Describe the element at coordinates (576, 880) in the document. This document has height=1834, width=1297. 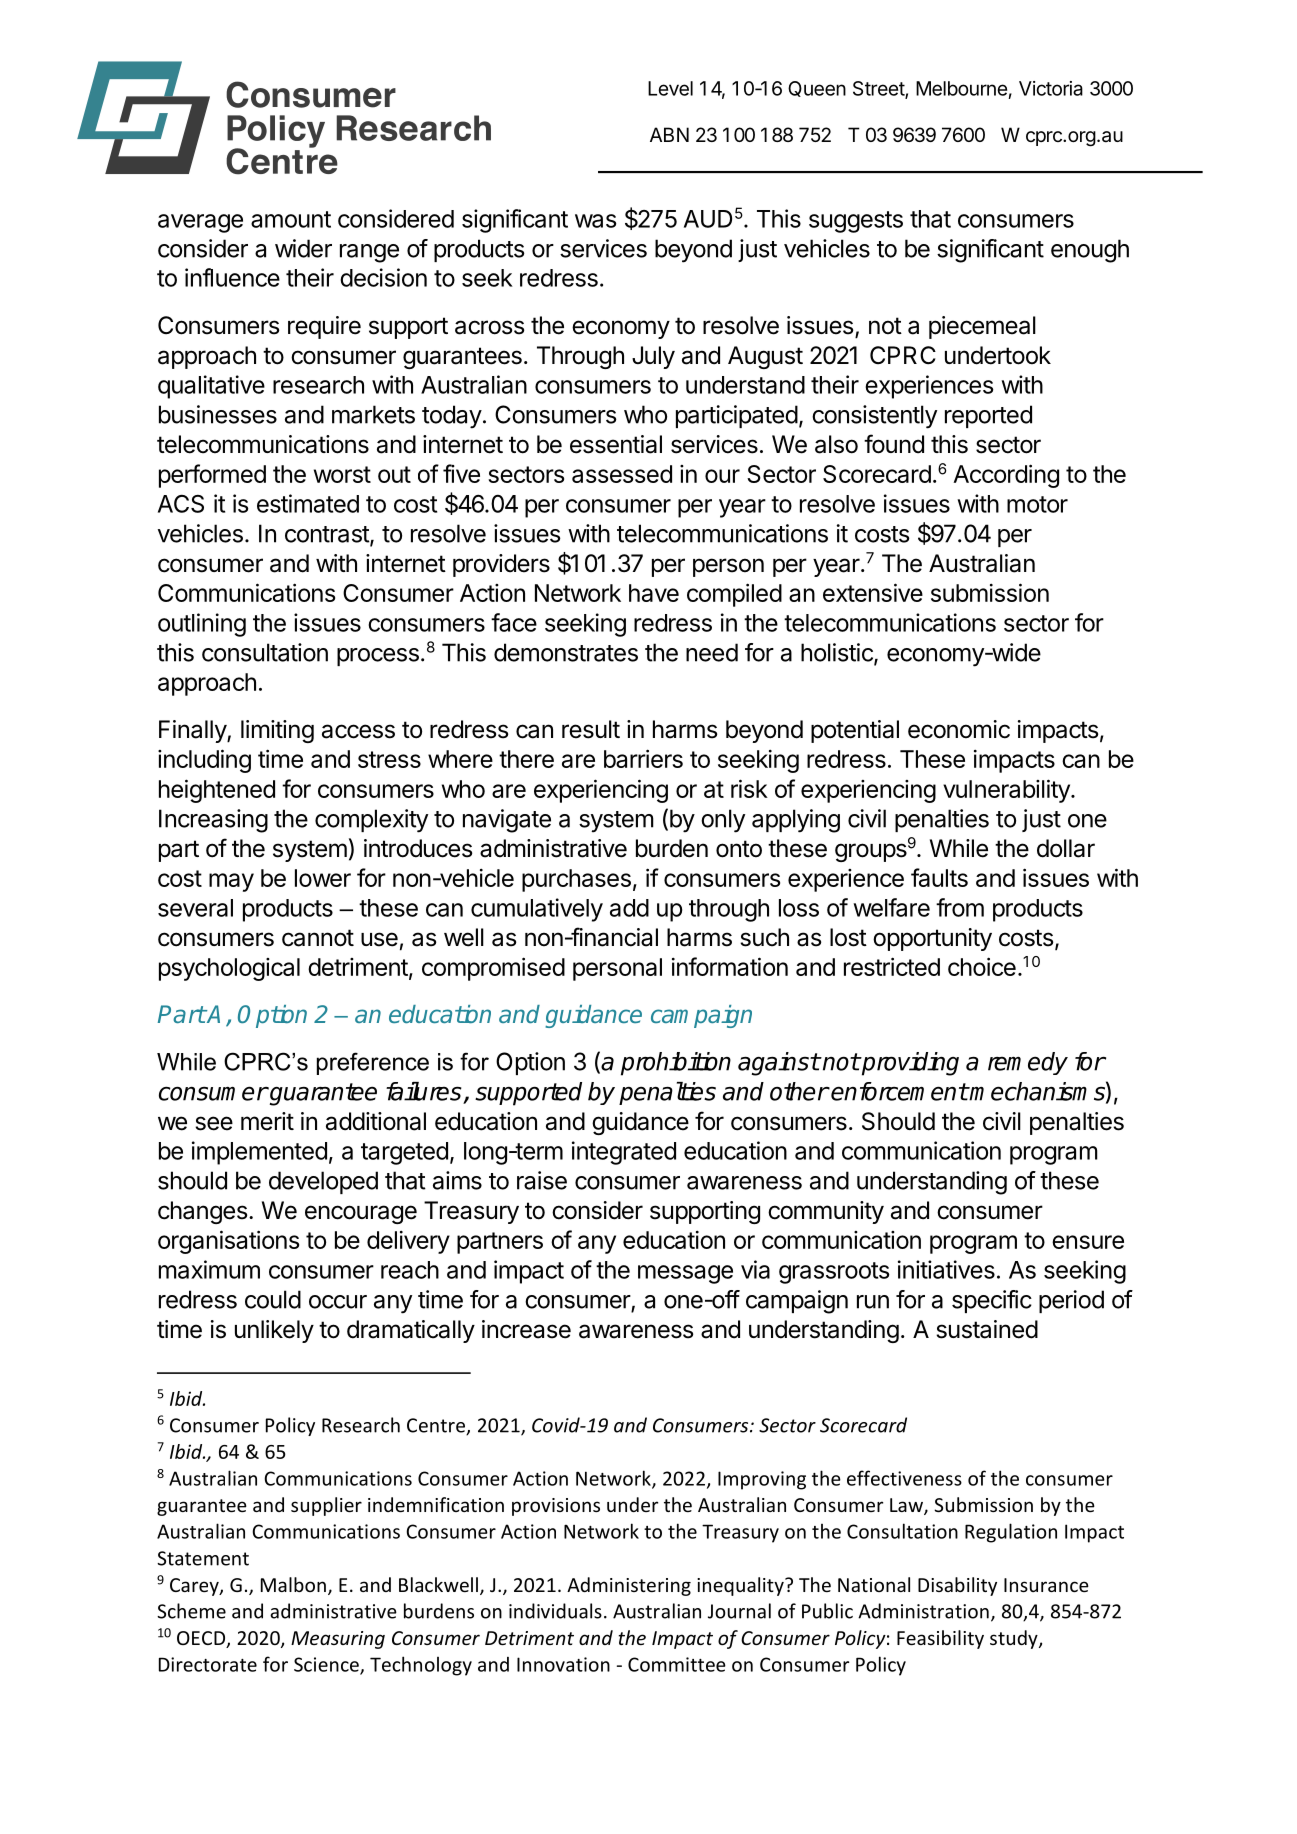
I see `purchases` at that location.
